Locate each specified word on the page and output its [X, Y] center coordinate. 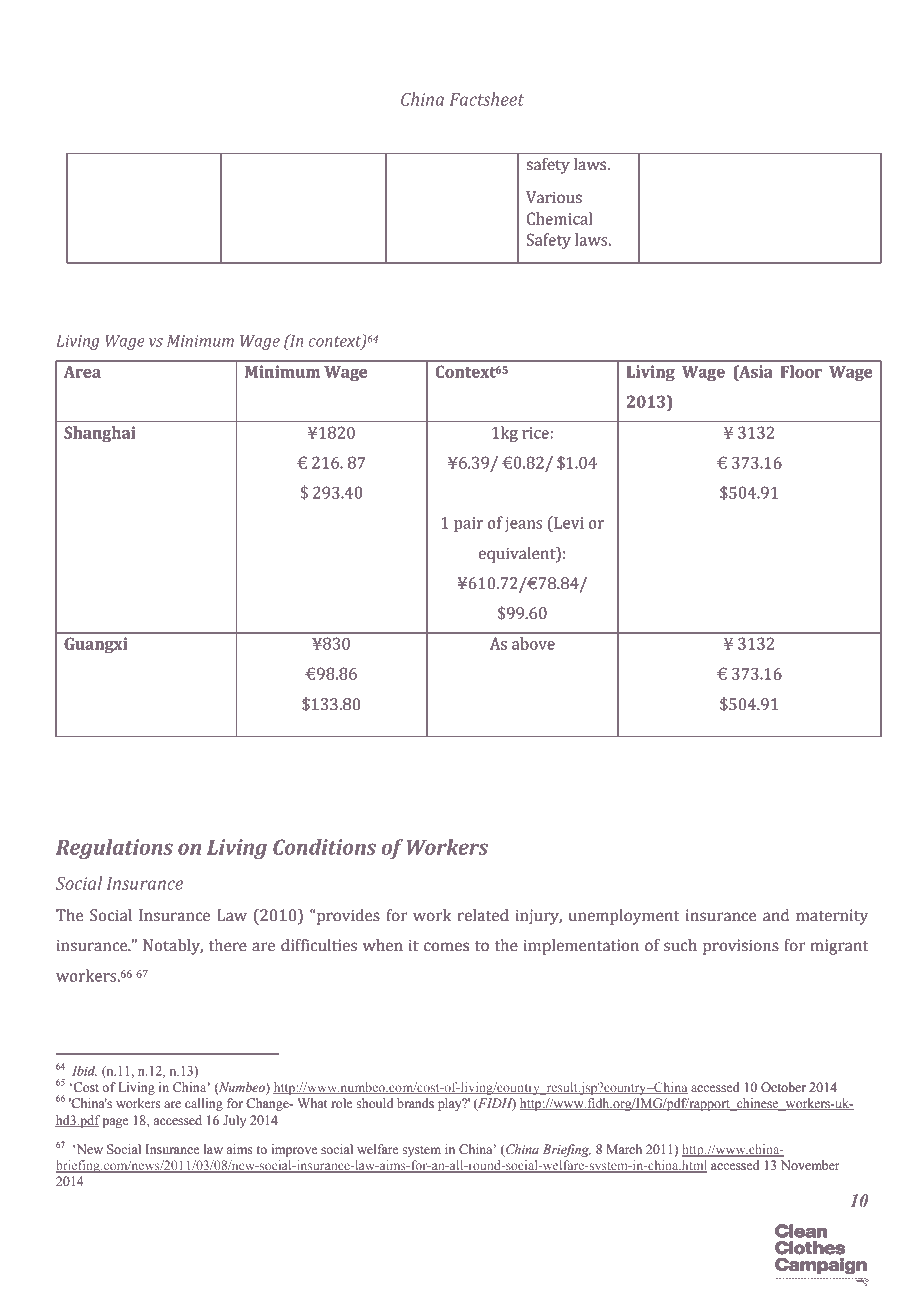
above [533, 643]
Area [82, 372]
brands [415, 1103]
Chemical [559, 218]
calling [204, 1104]
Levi [568, 522]
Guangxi [95, 645]
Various [554, 197]
